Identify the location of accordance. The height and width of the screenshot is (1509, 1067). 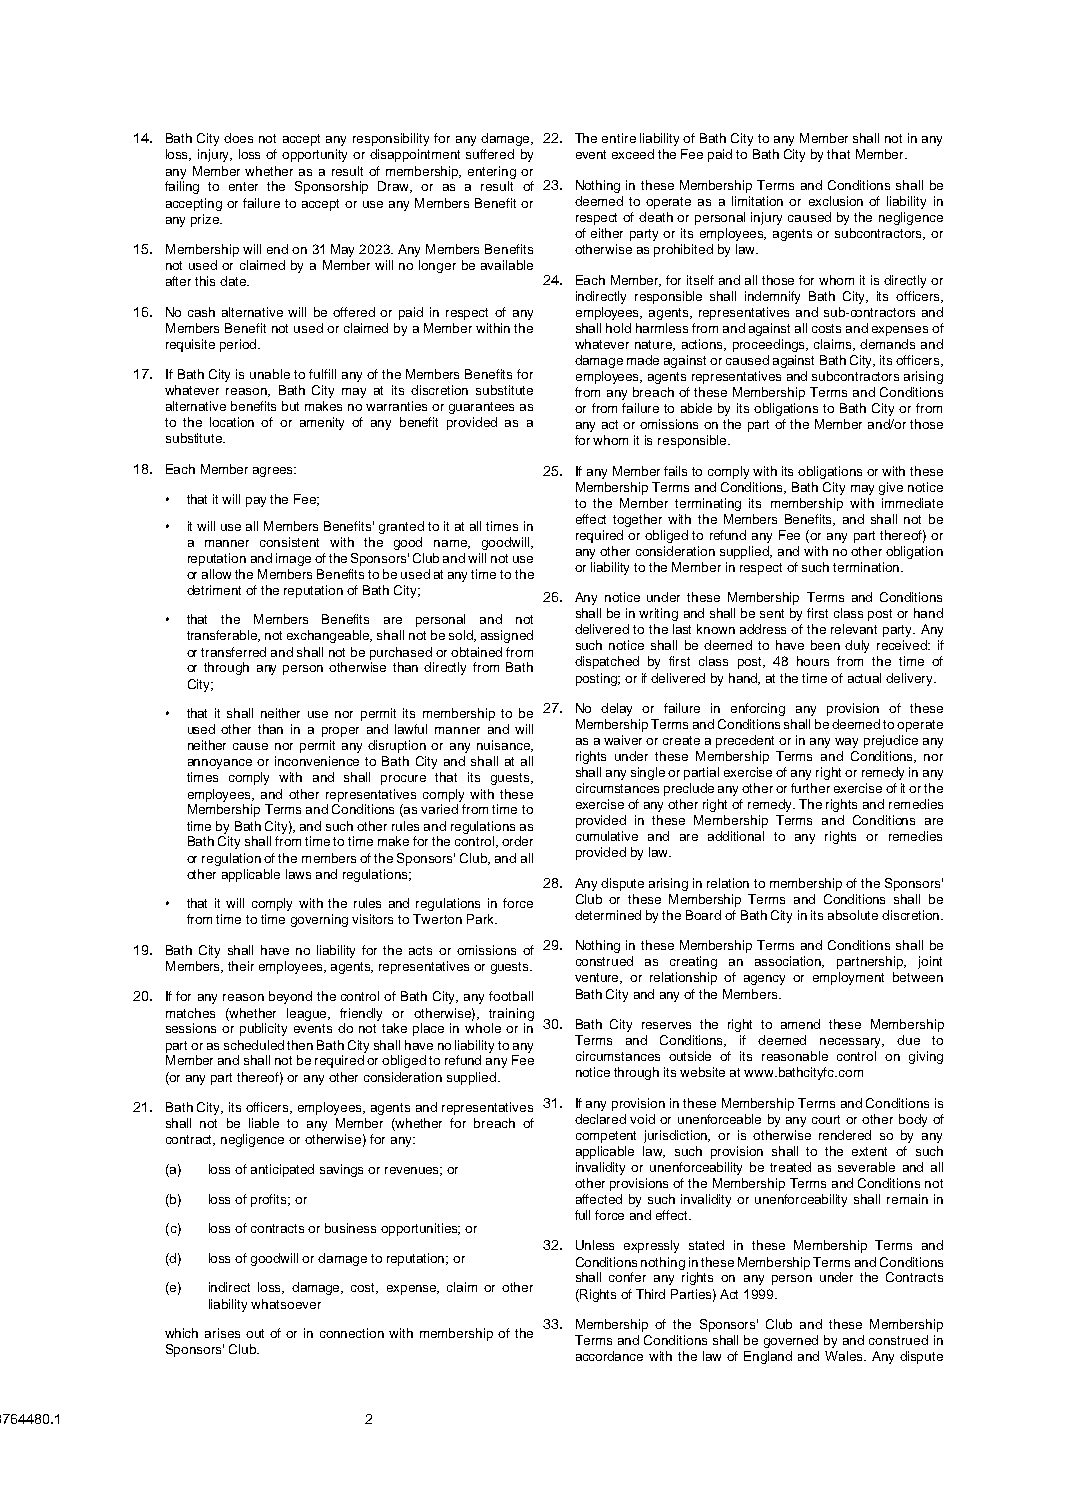
(609, 1356).
